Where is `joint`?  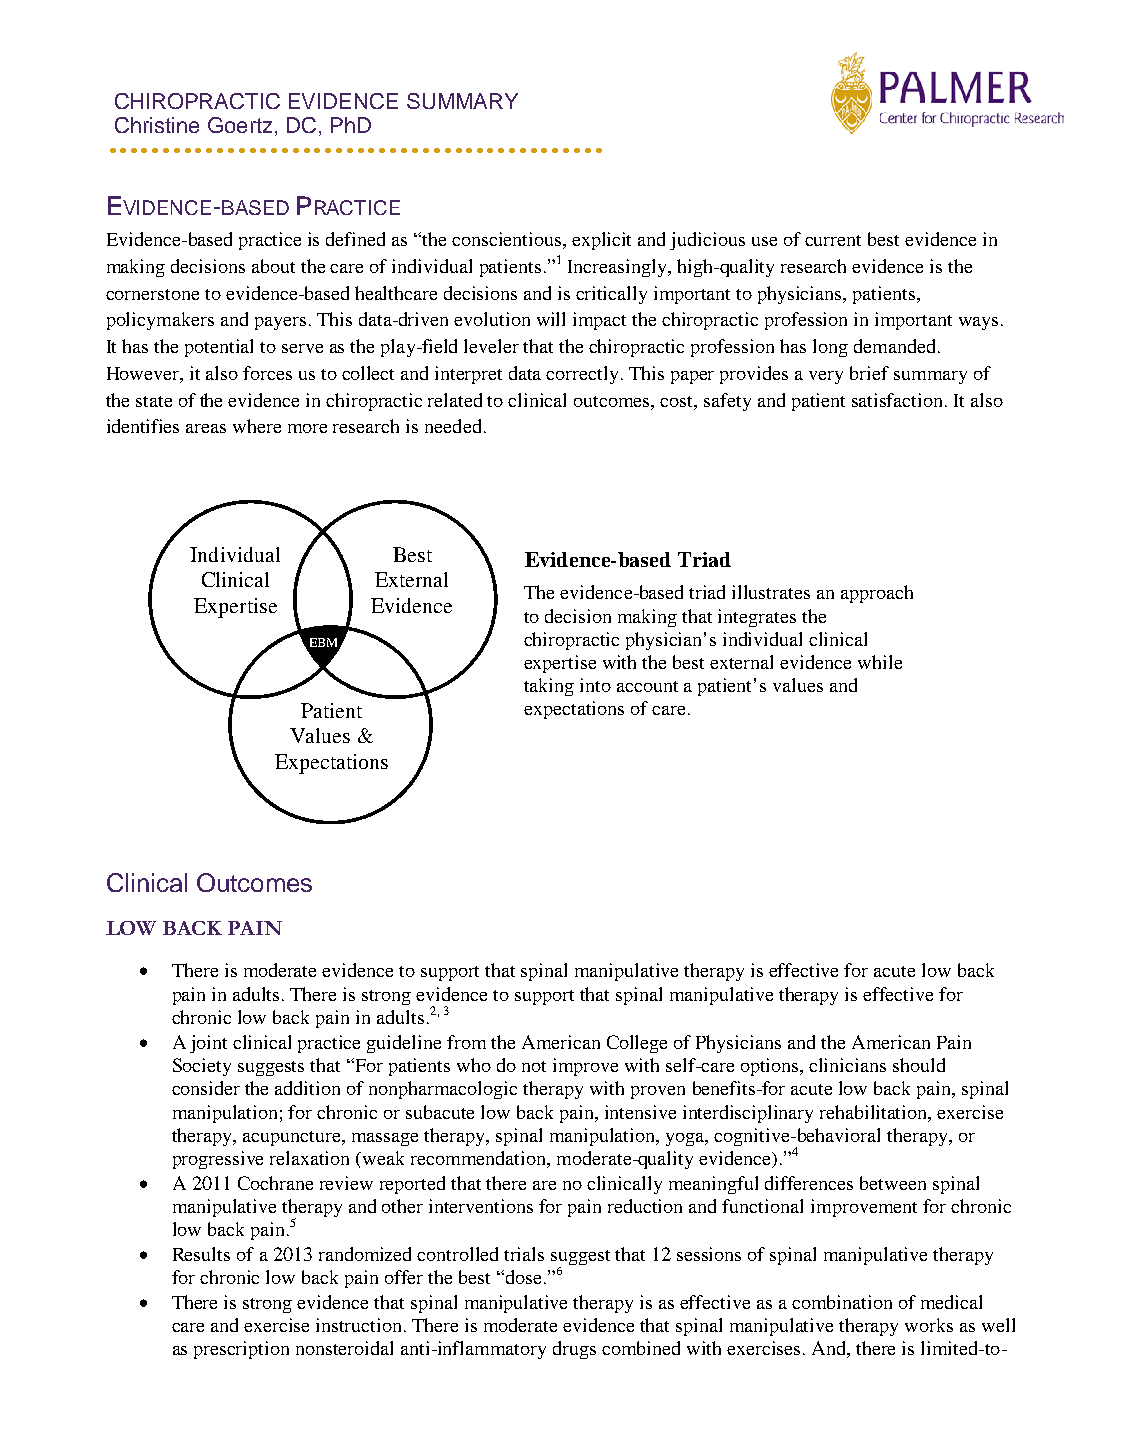 joint is located at coordinates (208, 1044).
